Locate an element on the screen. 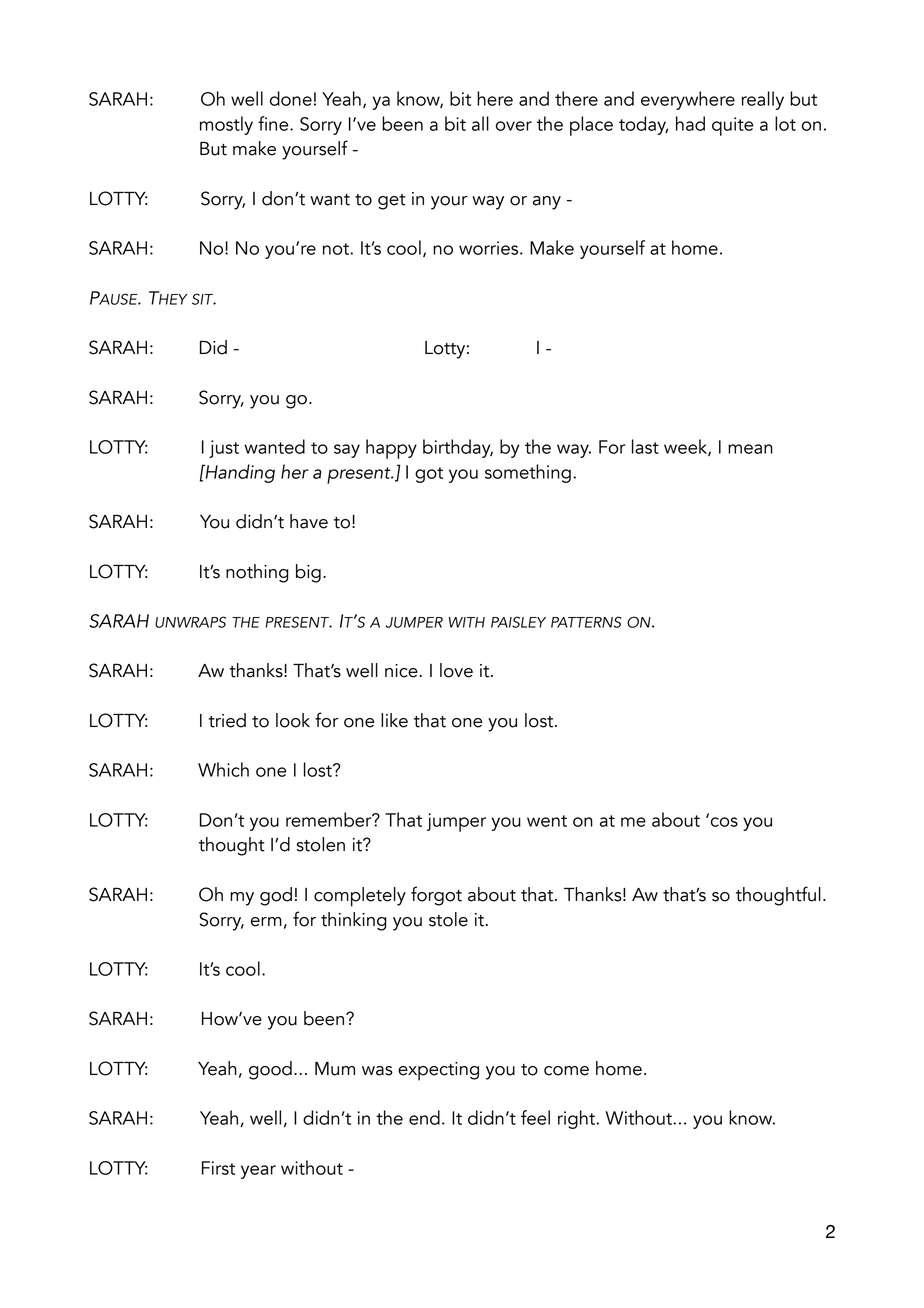 The width and height of the screenshot is (924, 1308). went is located at coordinates (547, 821).
